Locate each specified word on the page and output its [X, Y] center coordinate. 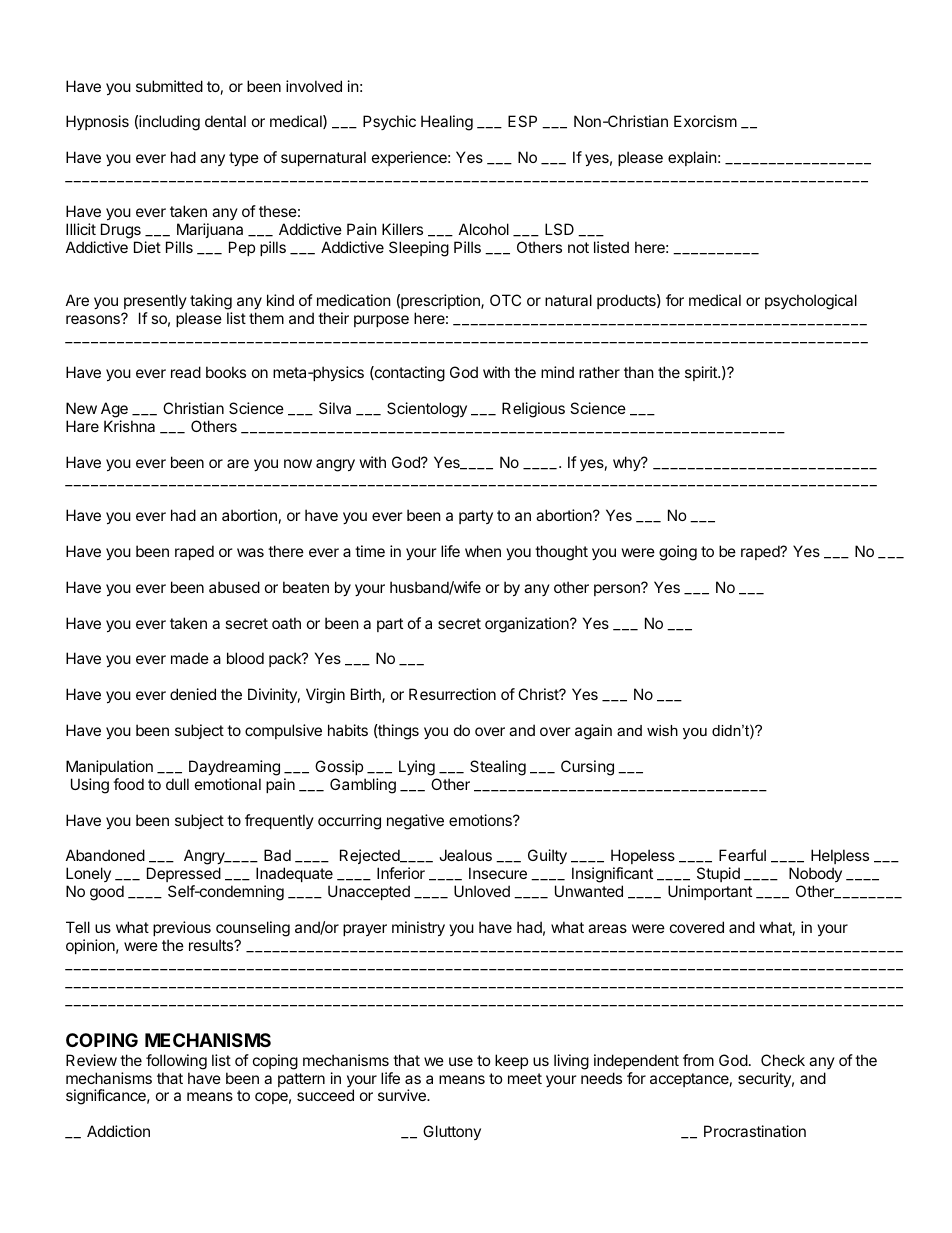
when [483, 551]
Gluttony [452, 1132]
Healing [447, 123]
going [678, 553]
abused [234, 587]
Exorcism [705, 121]
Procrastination [755, 1131]
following [176, 1062]
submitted [169, 86]
